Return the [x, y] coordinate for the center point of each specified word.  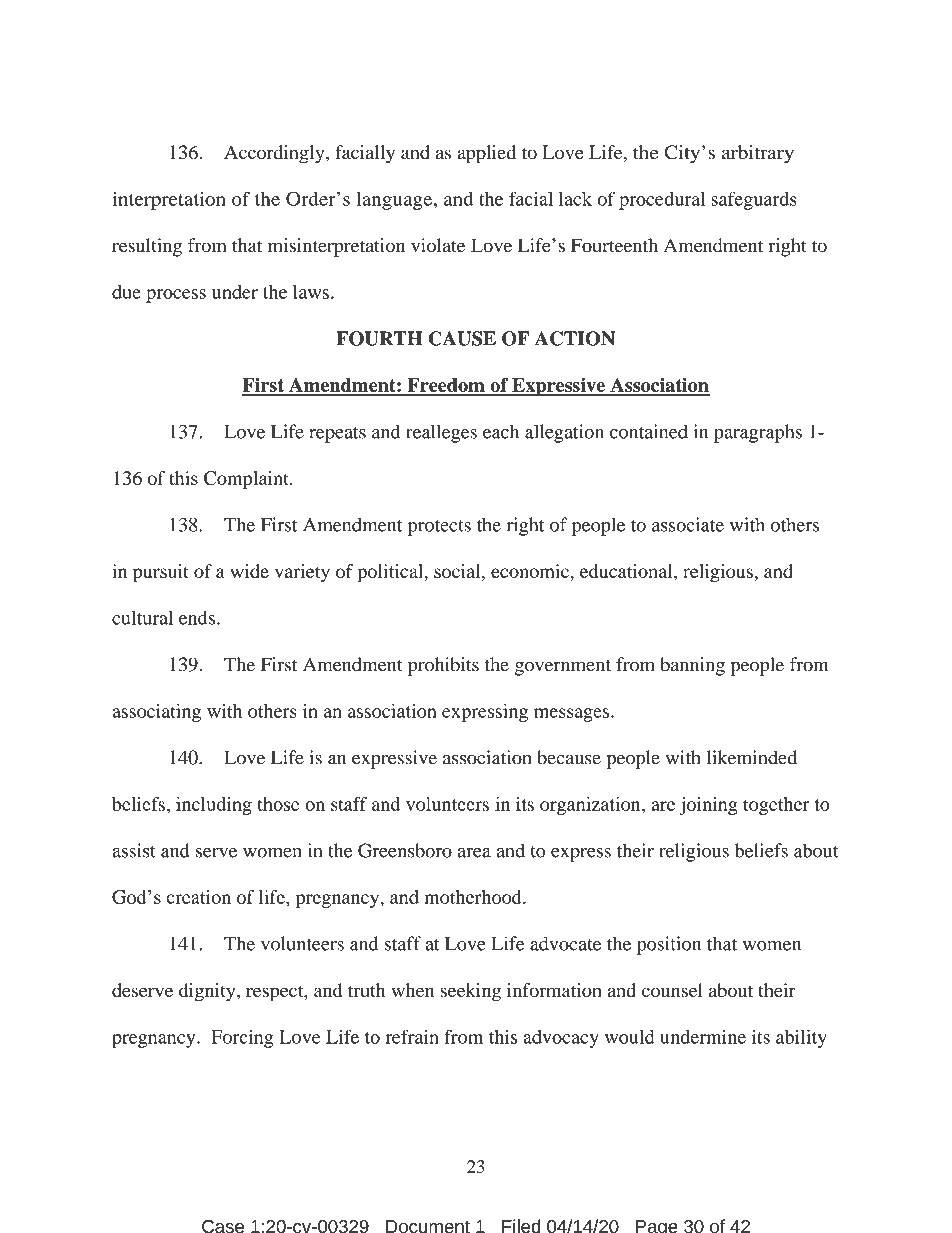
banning [692, 666]
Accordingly [275, 154]
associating [156, 713]
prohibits [443, 666]
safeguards [754, 200]
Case [223, 1226]
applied [486, 154]
